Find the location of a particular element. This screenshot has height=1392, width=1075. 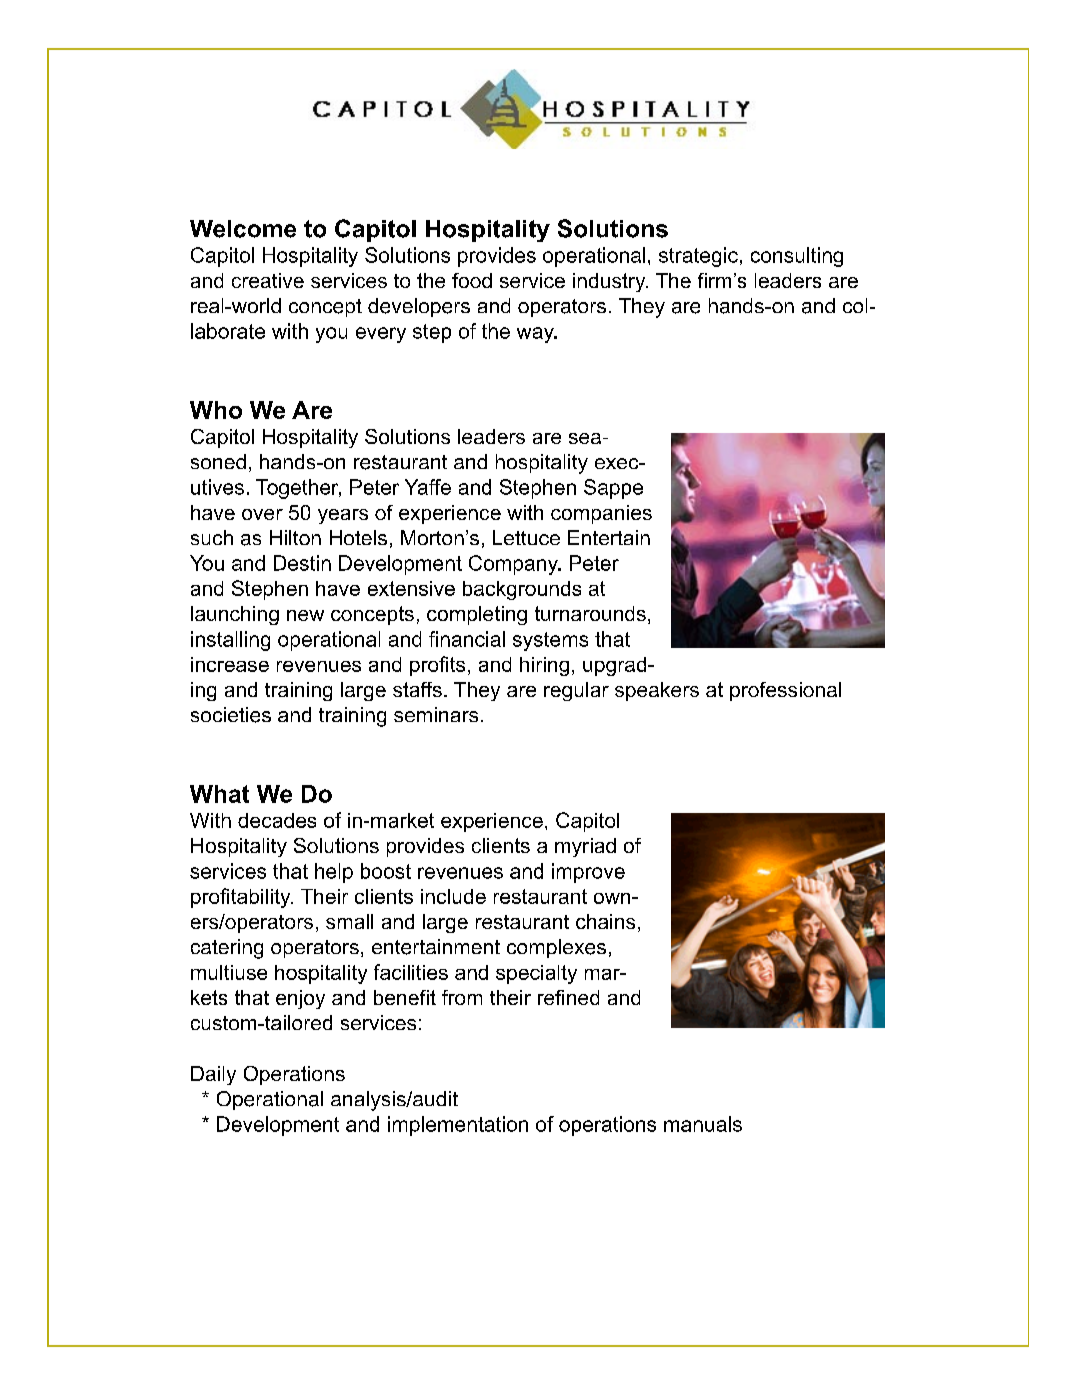

What is located at coordinates (219, 794).
